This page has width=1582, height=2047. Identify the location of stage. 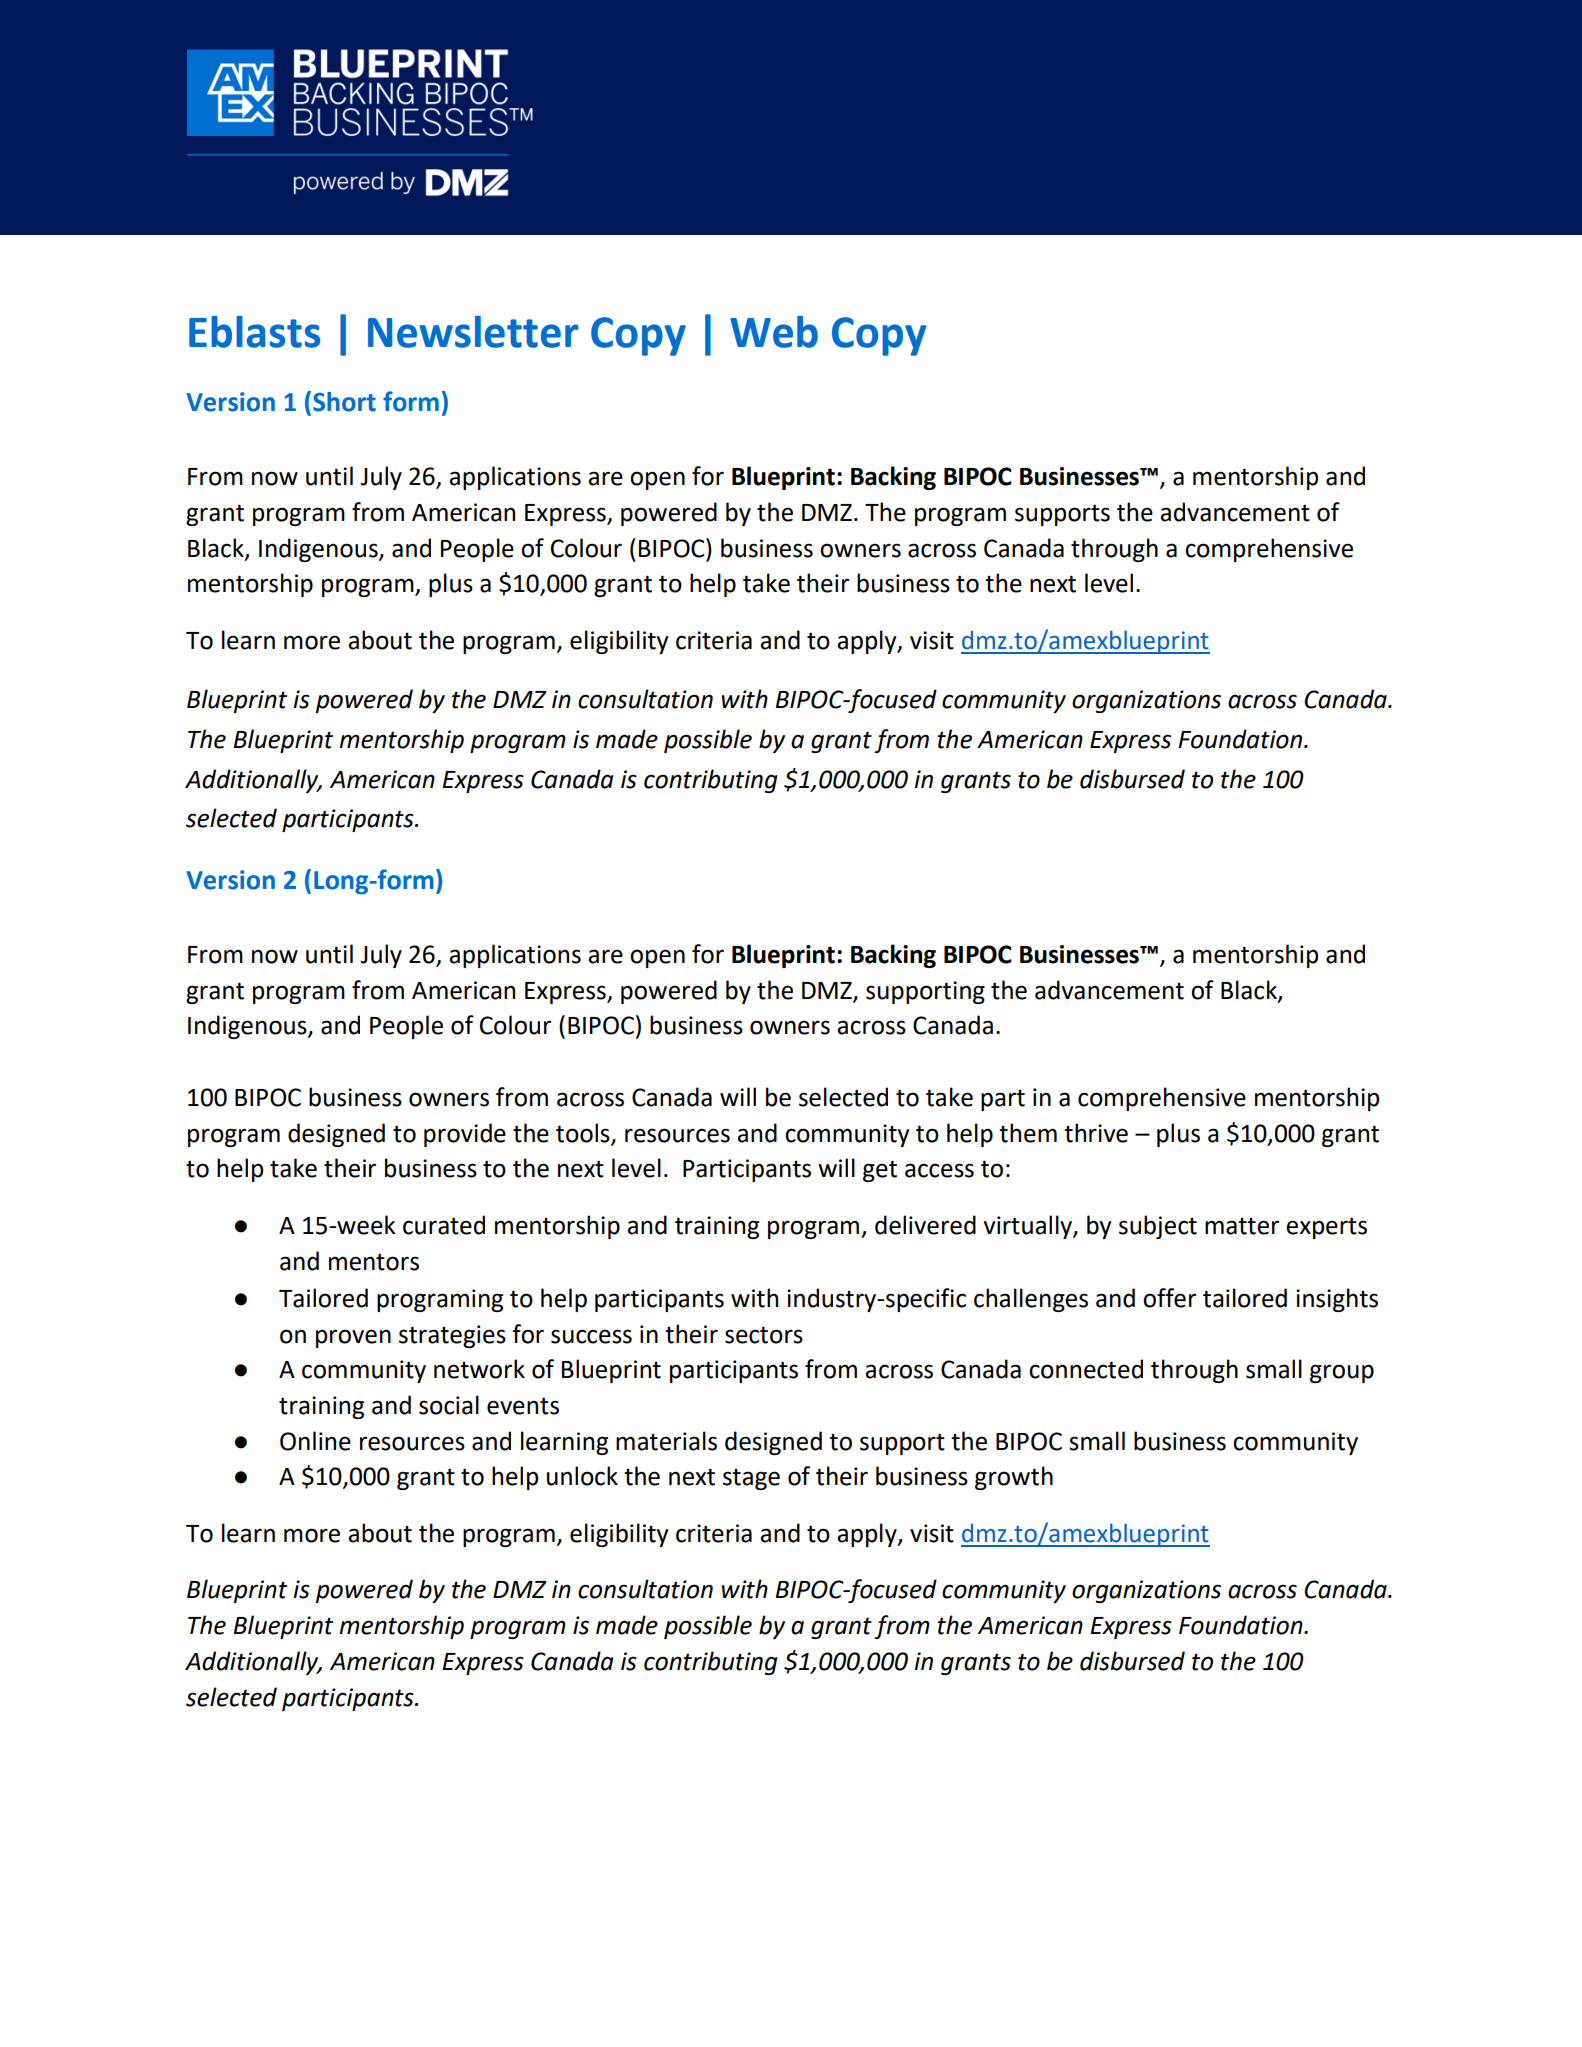
(751, 1479).
